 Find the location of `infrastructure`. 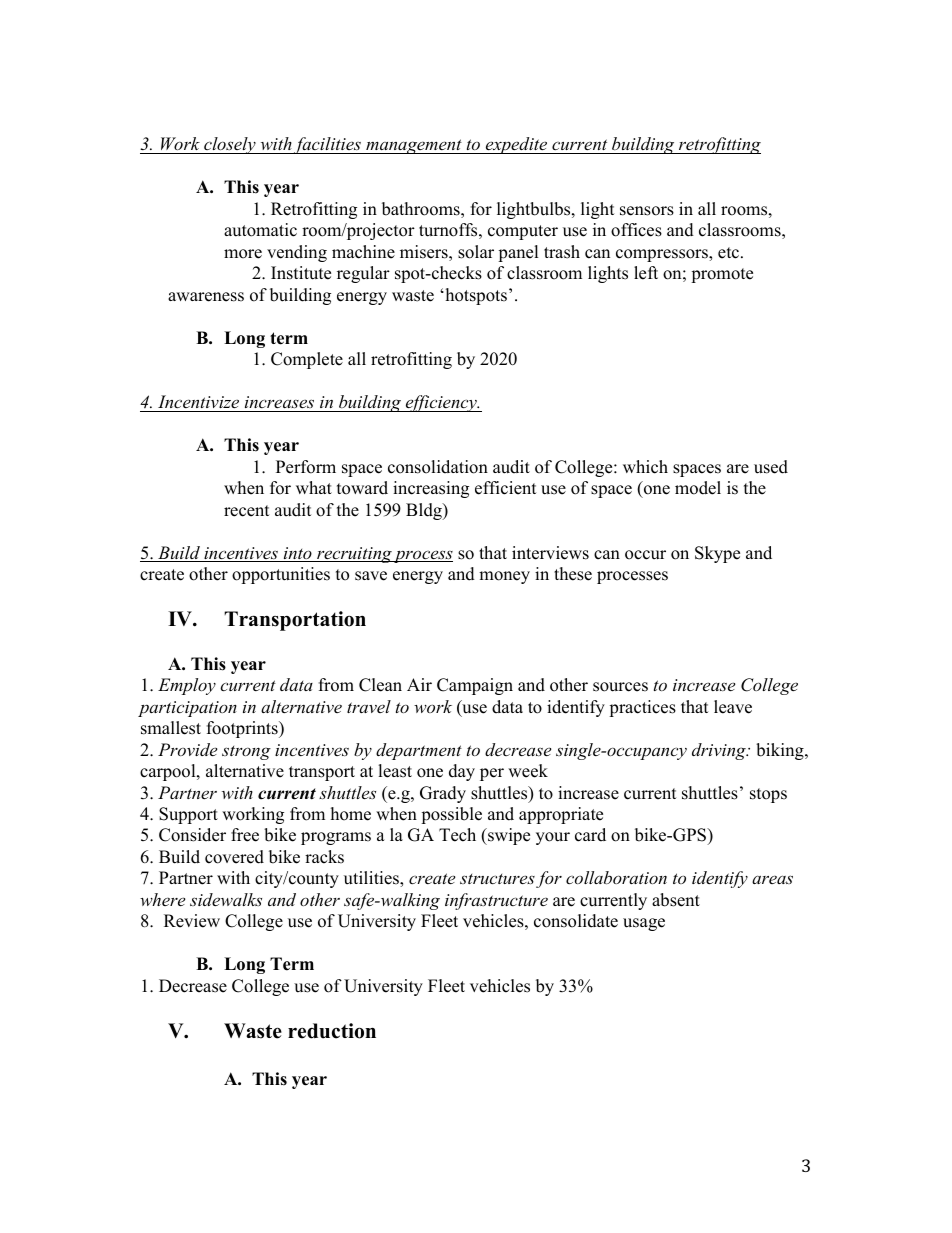

infrastructure is located at coordinates (496, 901).
